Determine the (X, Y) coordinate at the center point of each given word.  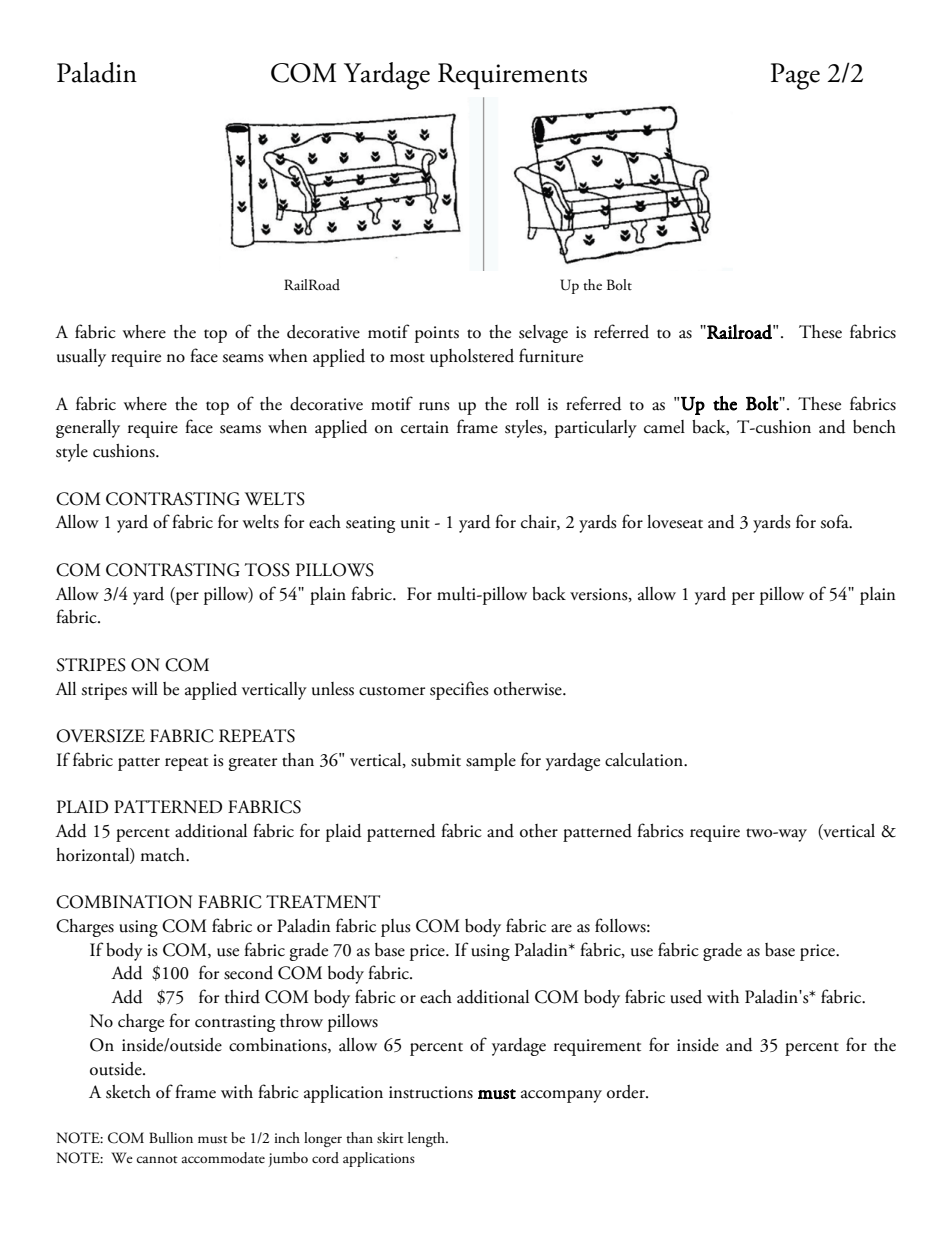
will (145, 688)
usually (81, 358)
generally (88, 429)
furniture (551, 355)
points (437, 334)
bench (874, 427)
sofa (835, 521)
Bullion (171, 1137)
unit (415, 522)
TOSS (267, 570)
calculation (645, 760)
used (686, 997)
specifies (459, 690)
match (163, 855)
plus (396, 928)
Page (795, 76)
